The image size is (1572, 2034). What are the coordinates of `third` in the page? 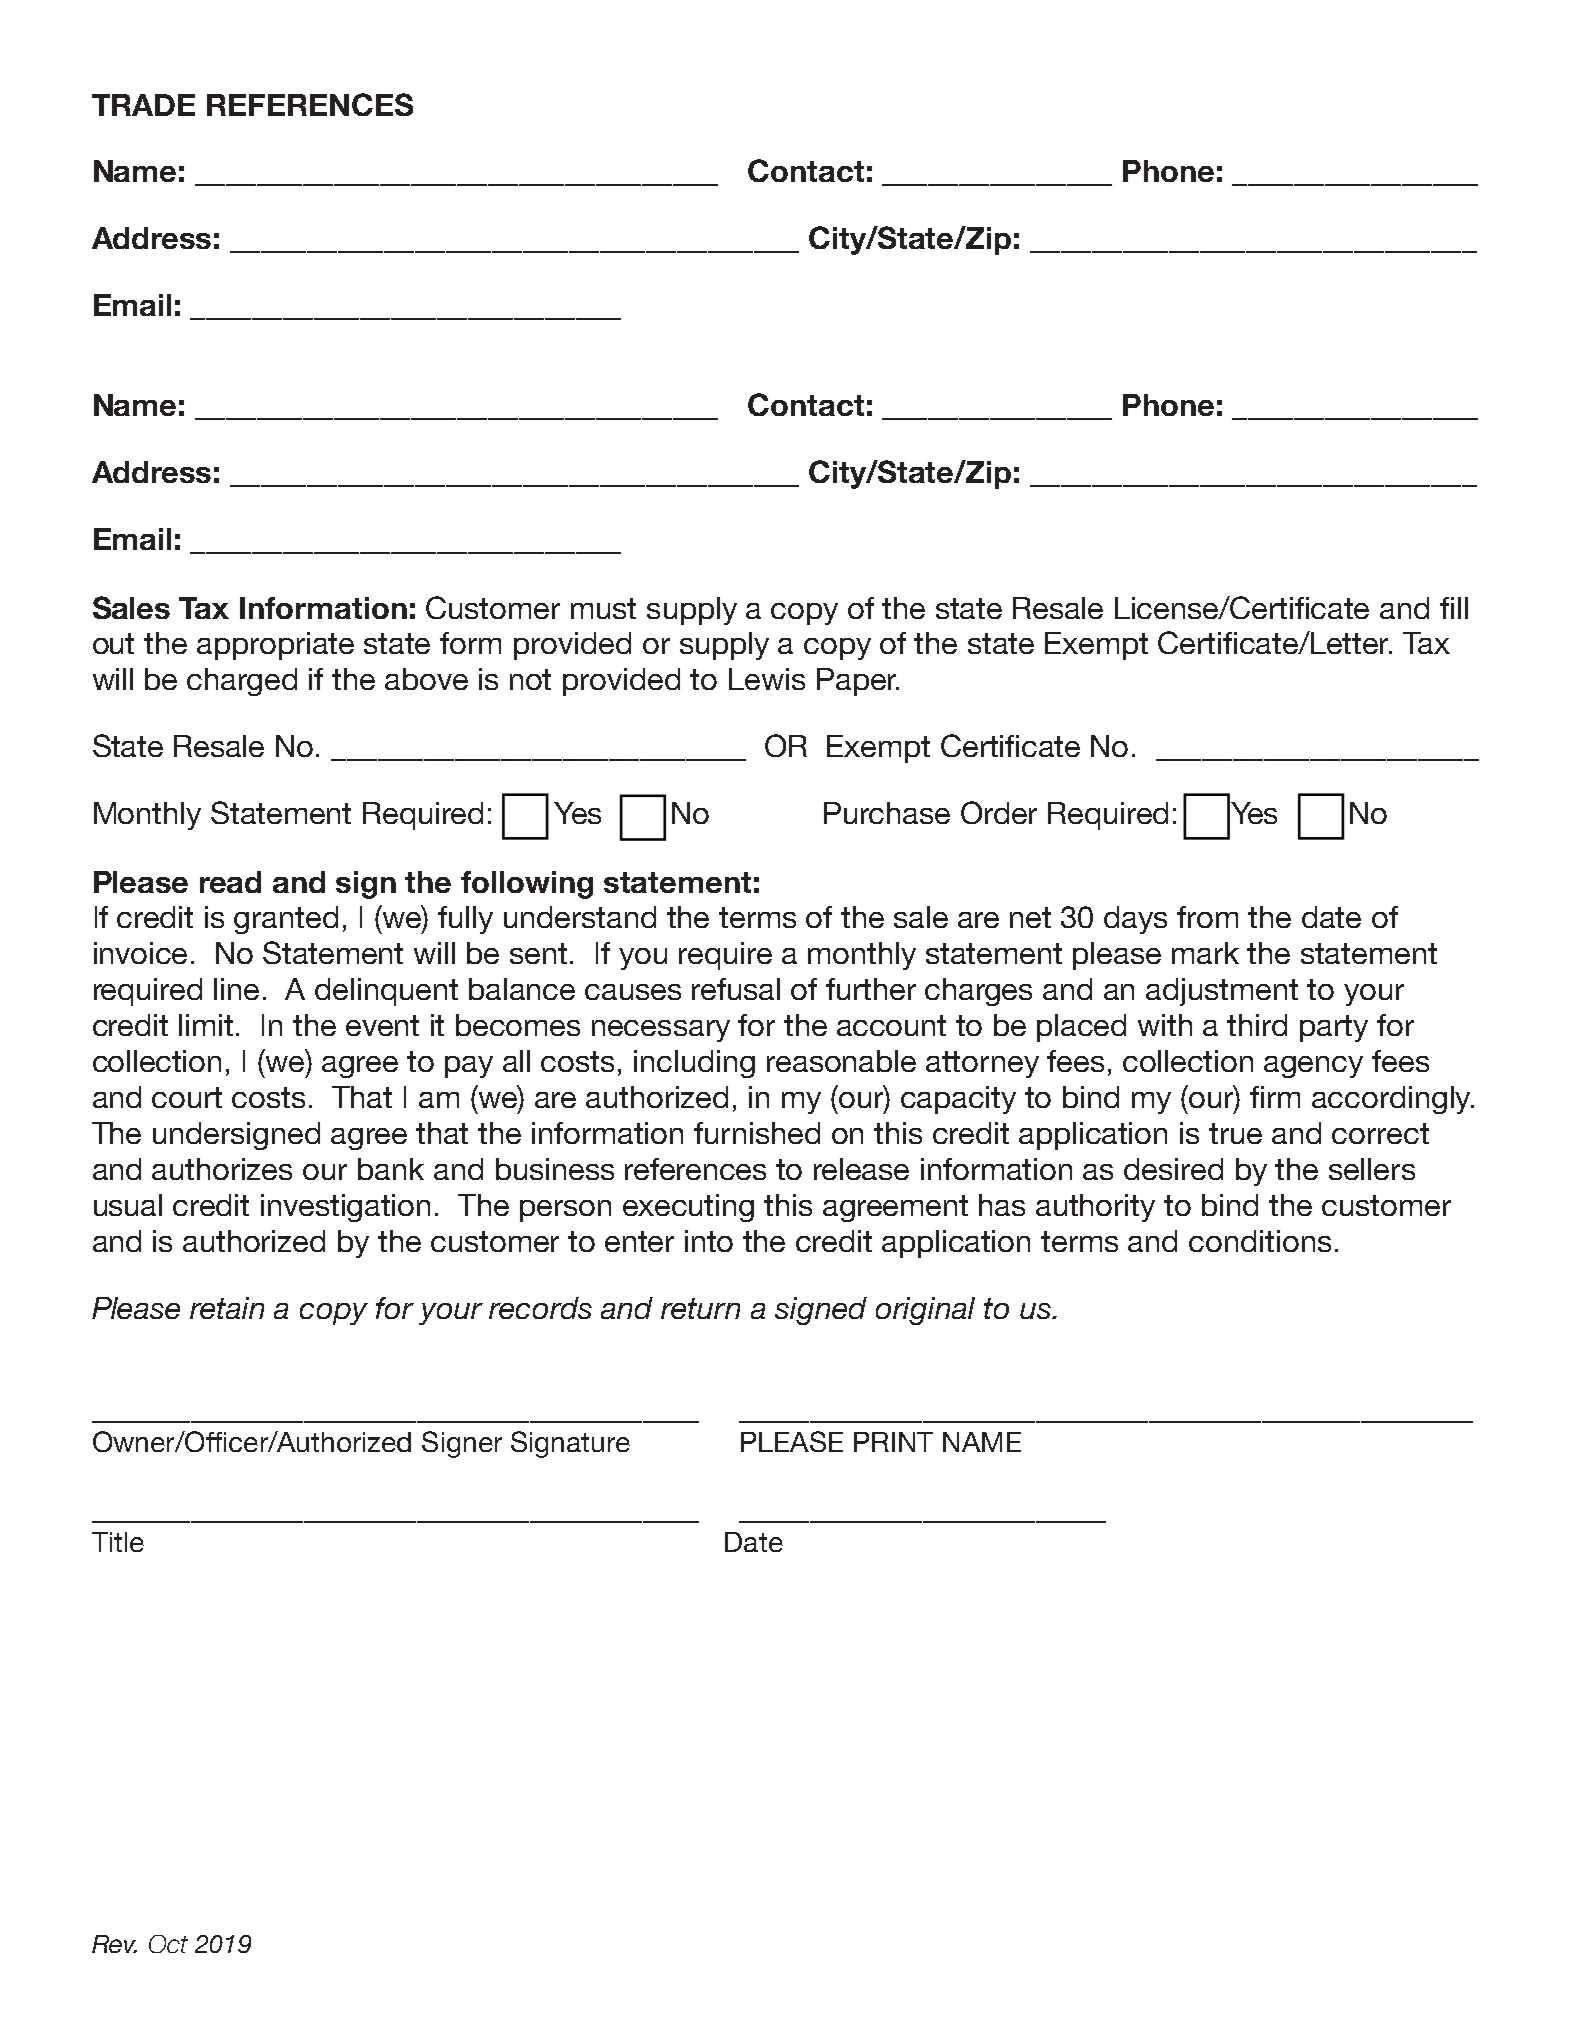 It's located at (1257, 1025).
